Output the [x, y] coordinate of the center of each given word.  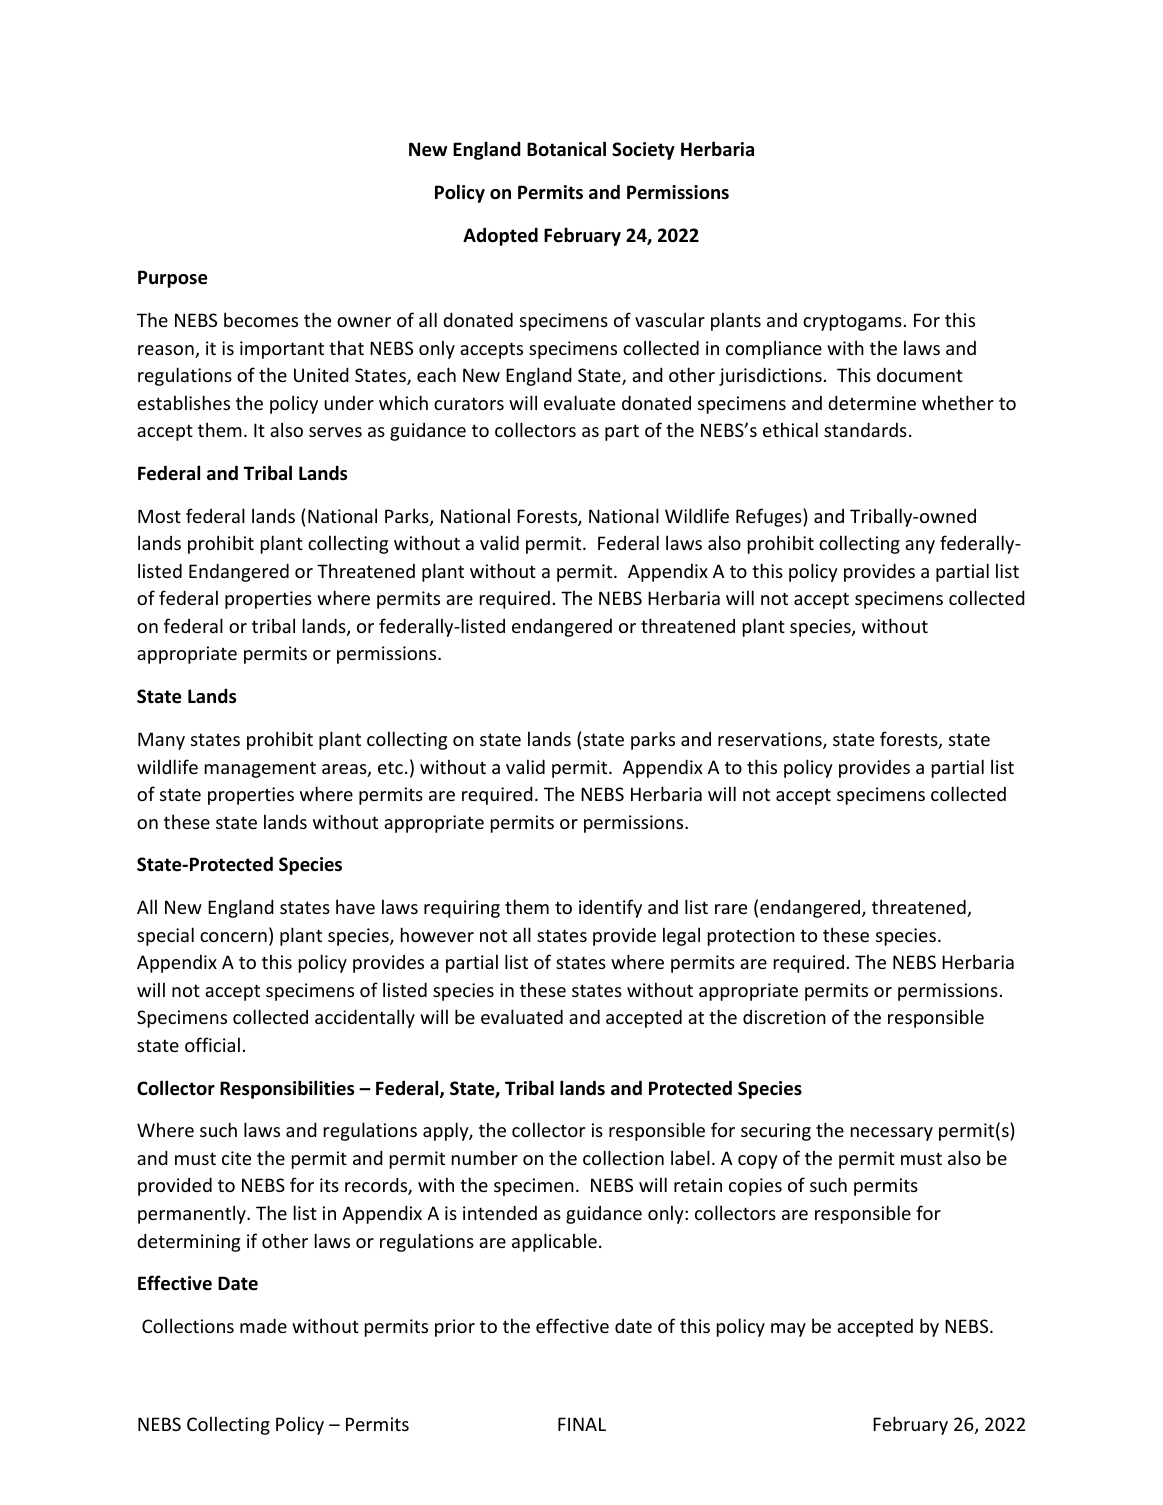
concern [233, 937]
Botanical [566, 149]
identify [610, 908]
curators [469, 403]
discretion [784, 1017]
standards [865, 429]
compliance [774, 349]
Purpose [173, 279]
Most [159, 516]
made [263, 1325]
